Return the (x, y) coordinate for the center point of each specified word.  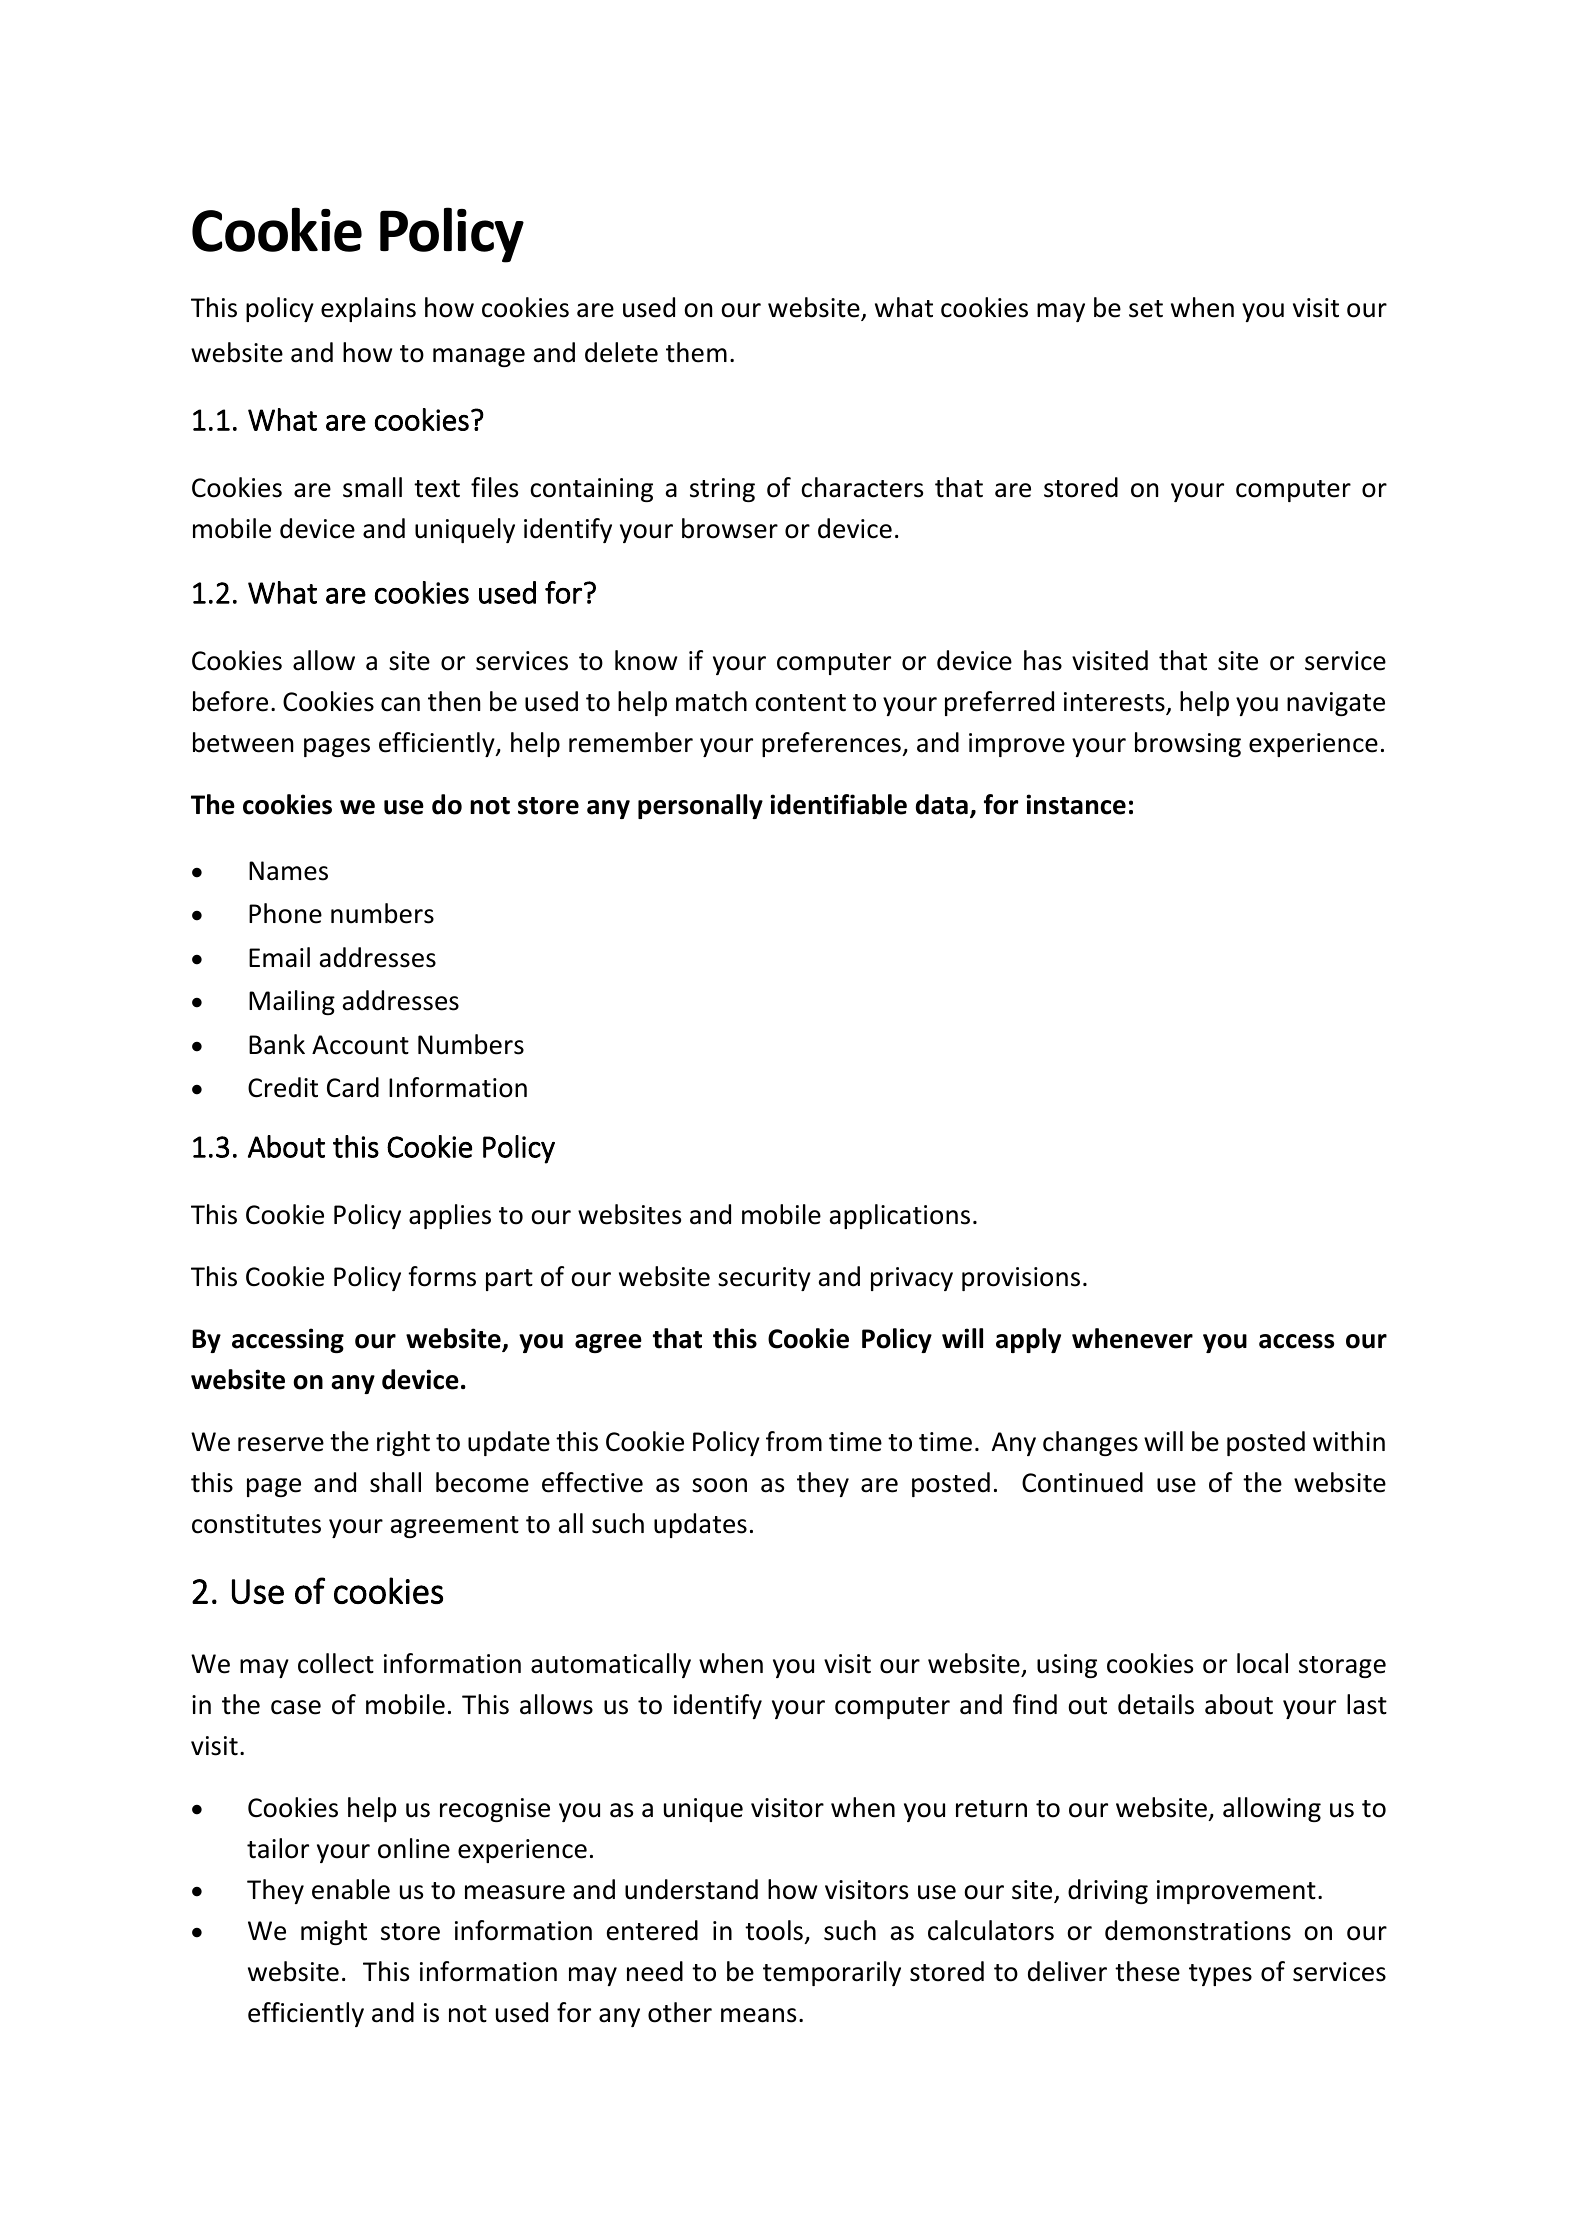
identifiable (838, 804)
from (794, 1441)
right (403, 1443)
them (696, 352)
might (334, 1932)
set (1146, 309)
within (1349, 1441)
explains (368, 309)
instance (1076, 804)
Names (288, 871)
